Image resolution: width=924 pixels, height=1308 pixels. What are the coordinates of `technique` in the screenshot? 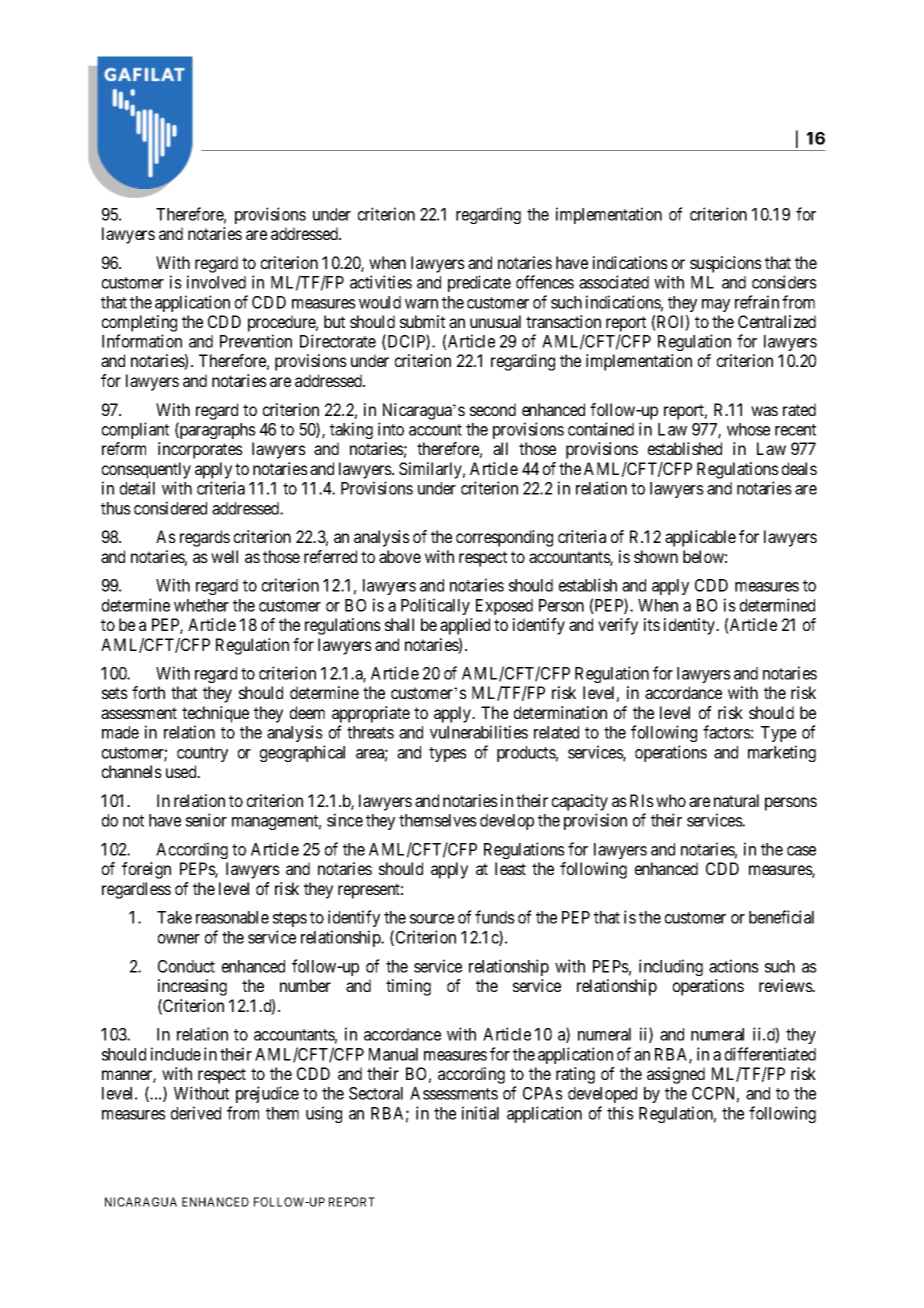 It's located at (215, 714).
